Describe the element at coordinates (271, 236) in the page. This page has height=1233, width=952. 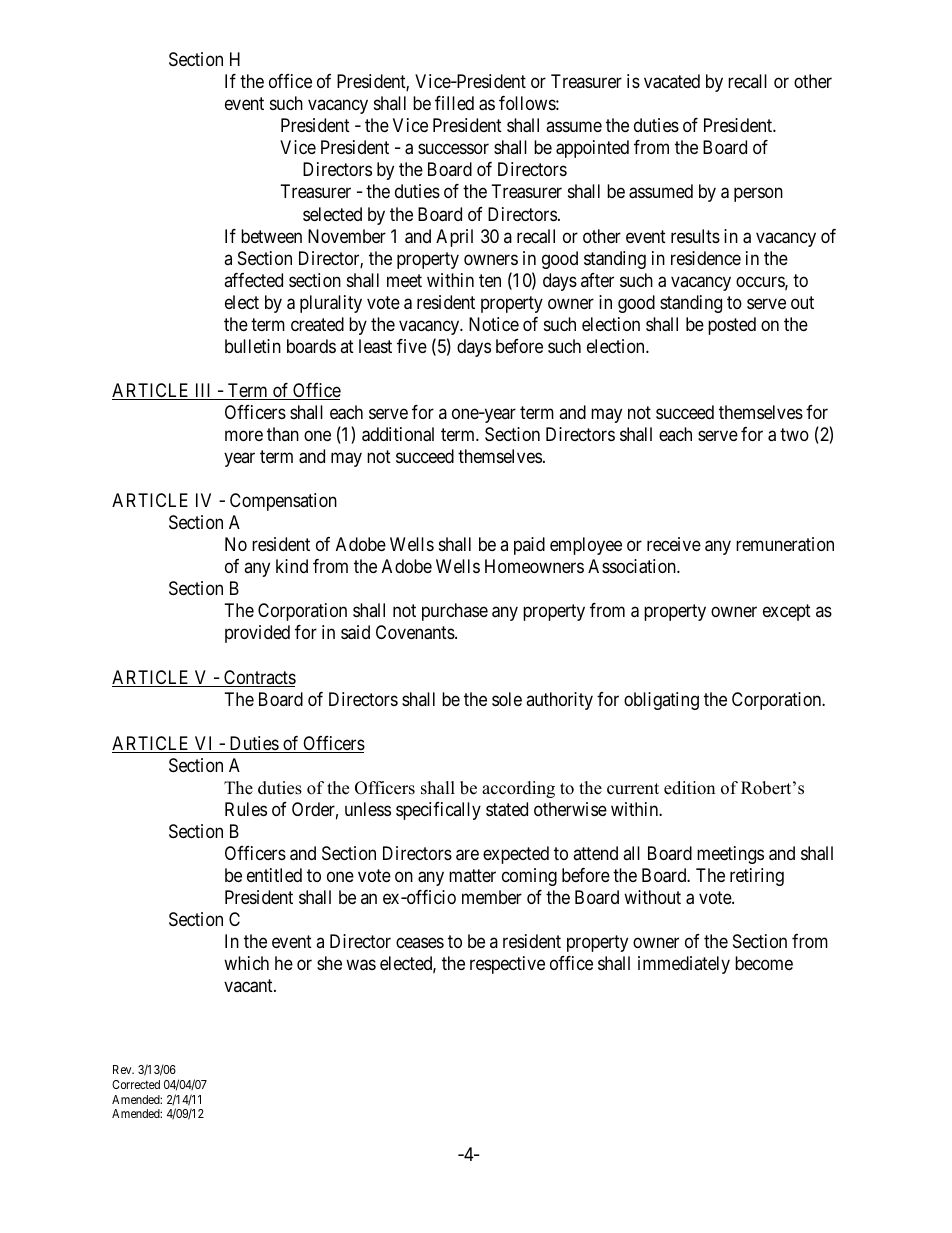
I see `between` at that location.
